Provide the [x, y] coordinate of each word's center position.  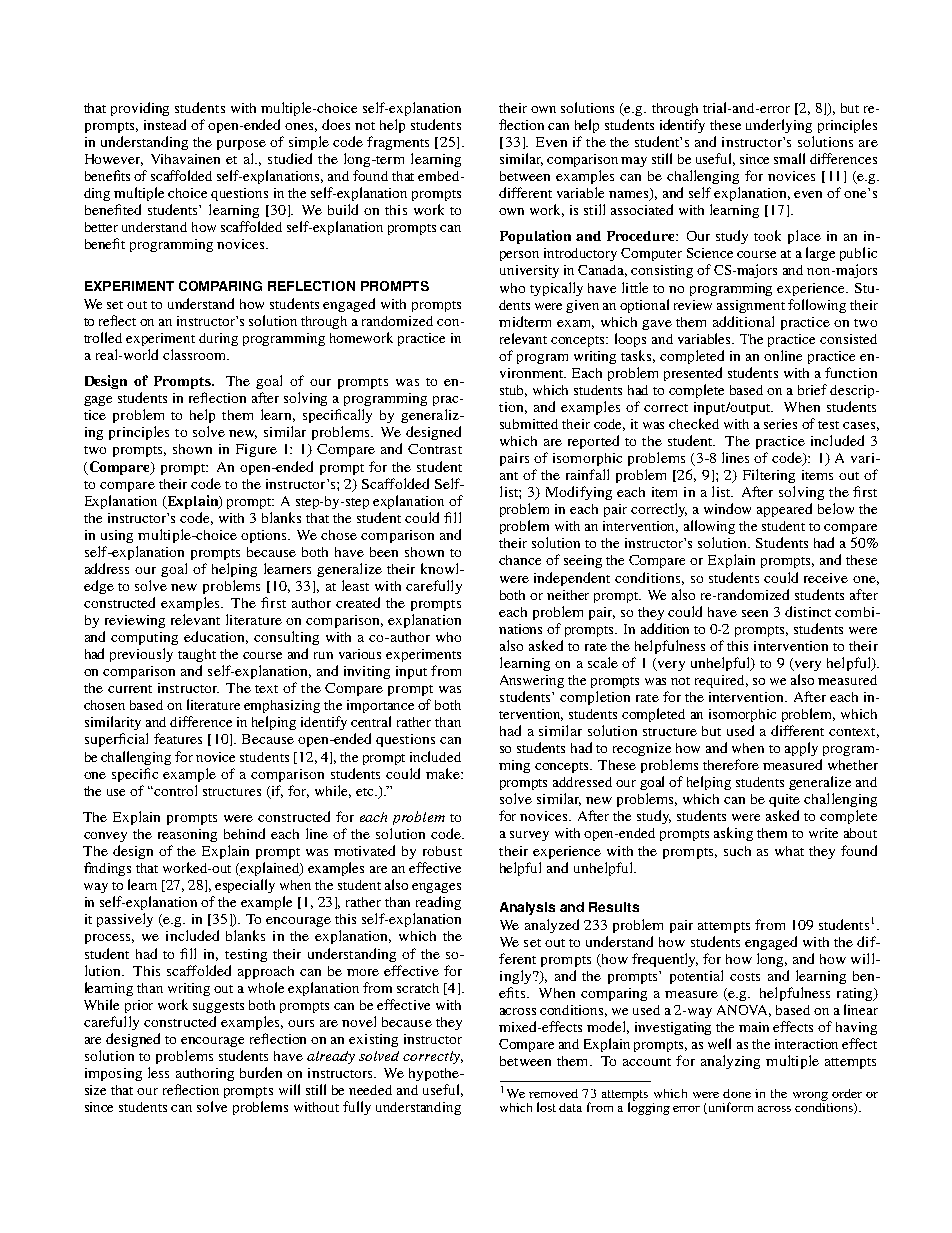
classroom [195, 354]
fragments [398, 143]
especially [245, 886]
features [178, 738]
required [721, 681]
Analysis [527, 908]
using [117, 536]
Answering [532, 681]
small [789, 158]
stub [513, 391]
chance [520, 560]
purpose [241, 145]
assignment [751, 306]
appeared [784, 510]
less [158, 1072]
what [789, 851]
